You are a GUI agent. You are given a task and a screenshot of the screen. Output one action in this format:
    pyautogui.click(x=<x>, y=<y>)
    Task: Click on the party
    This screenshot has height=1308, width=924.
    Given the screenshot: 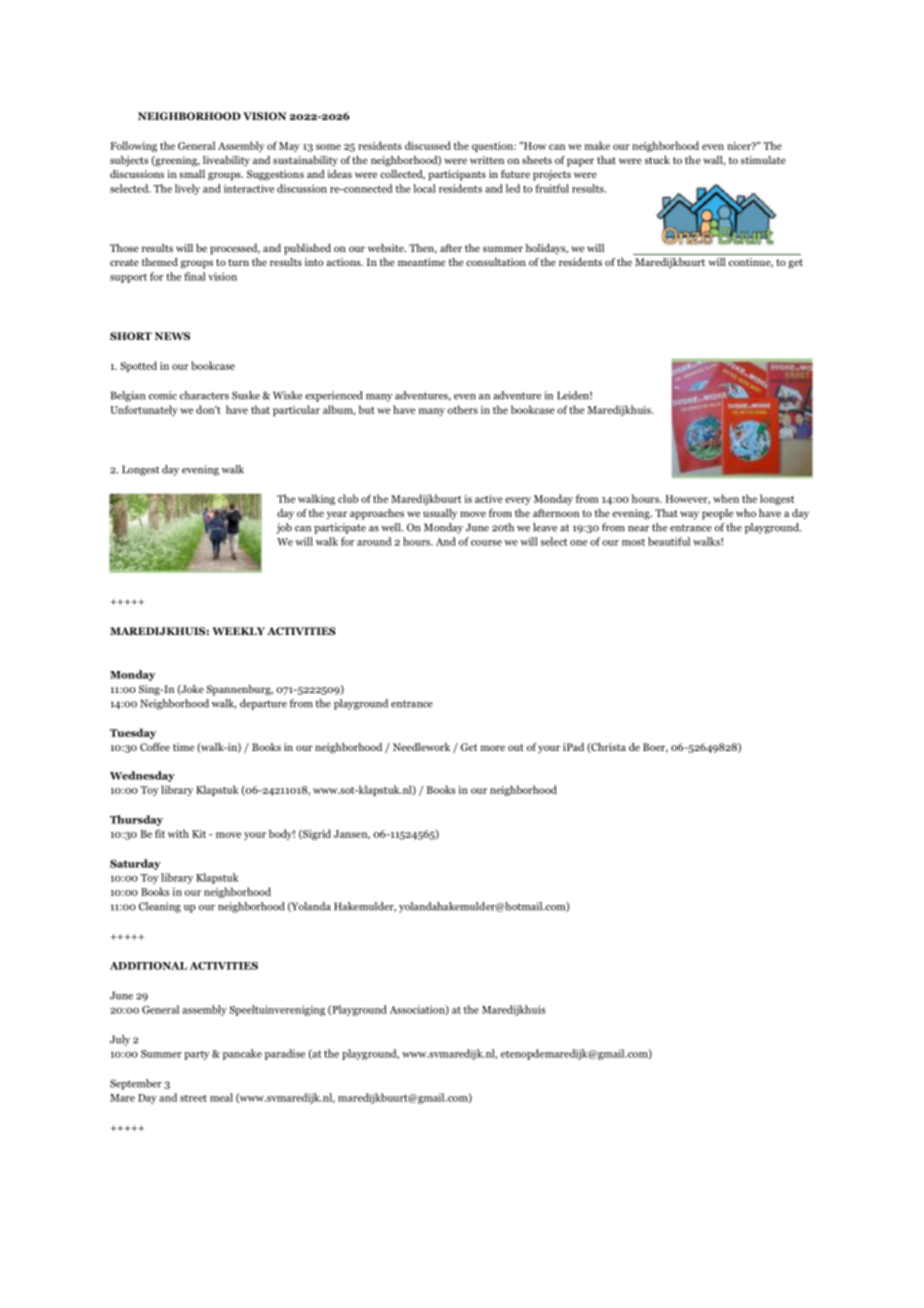 What is the action you would take?
    pyautogui.click(x=197, y=1055)
